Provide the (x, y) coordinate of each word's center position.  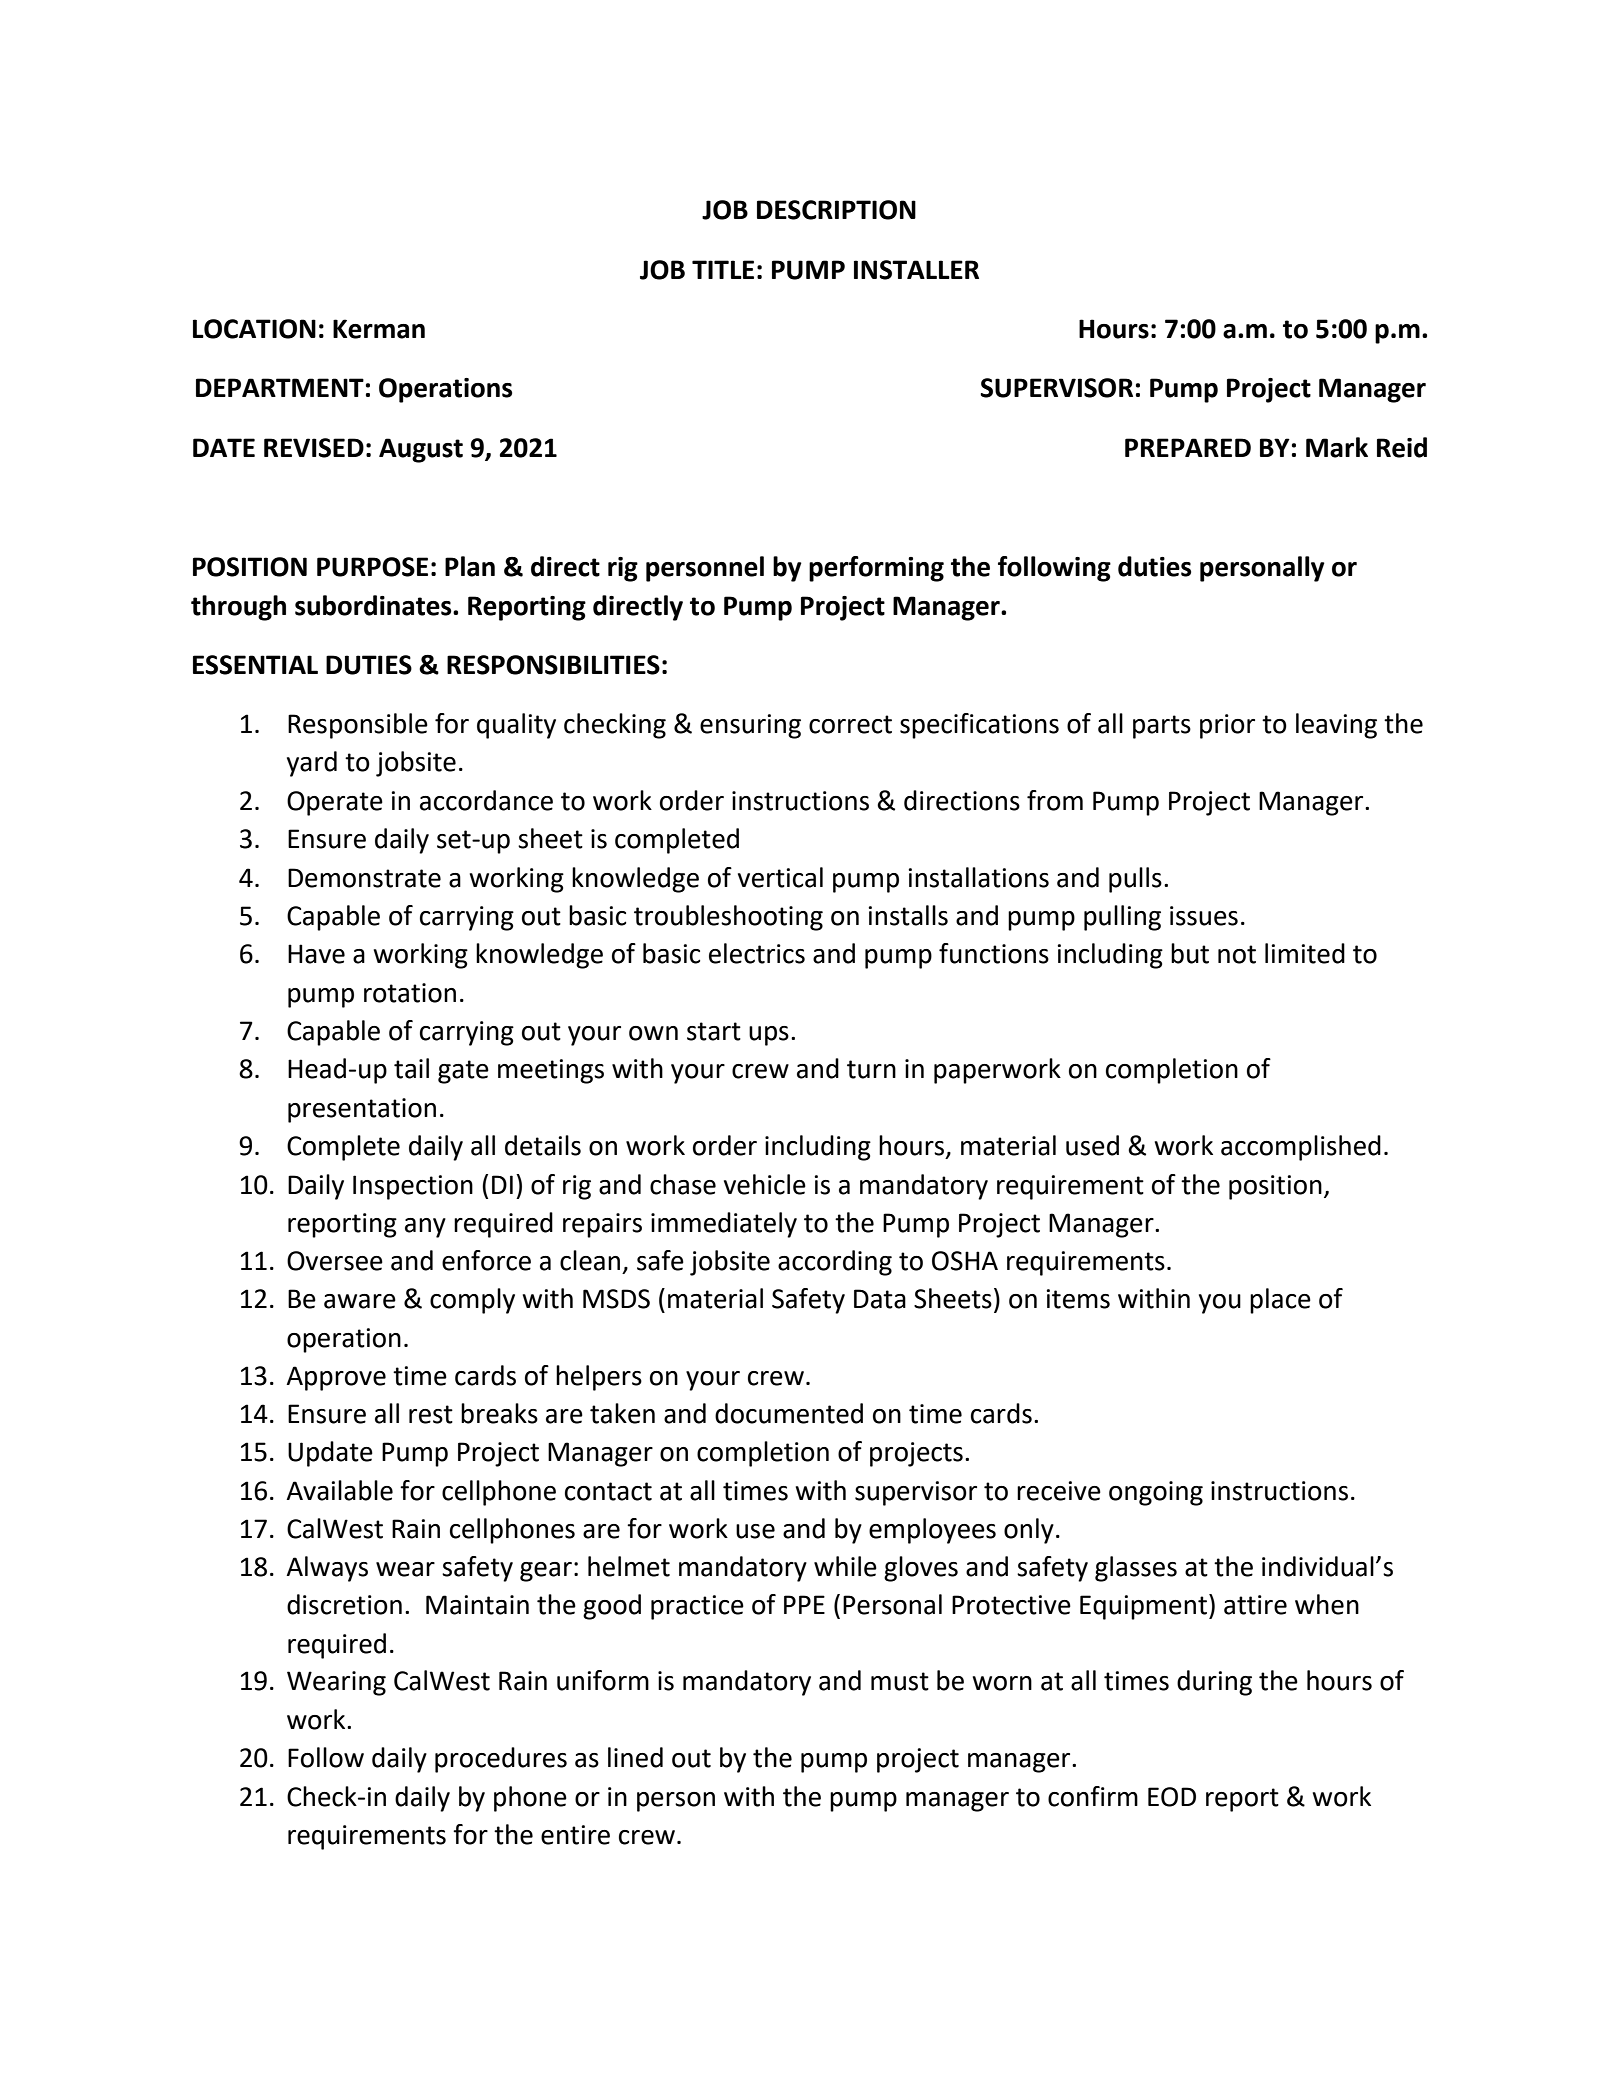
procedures (501, 1760)
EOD (1172, 1797)
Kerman (379, 329)
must (900, 1681)
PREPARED (1188, 447)
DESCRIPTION (836, 210)
